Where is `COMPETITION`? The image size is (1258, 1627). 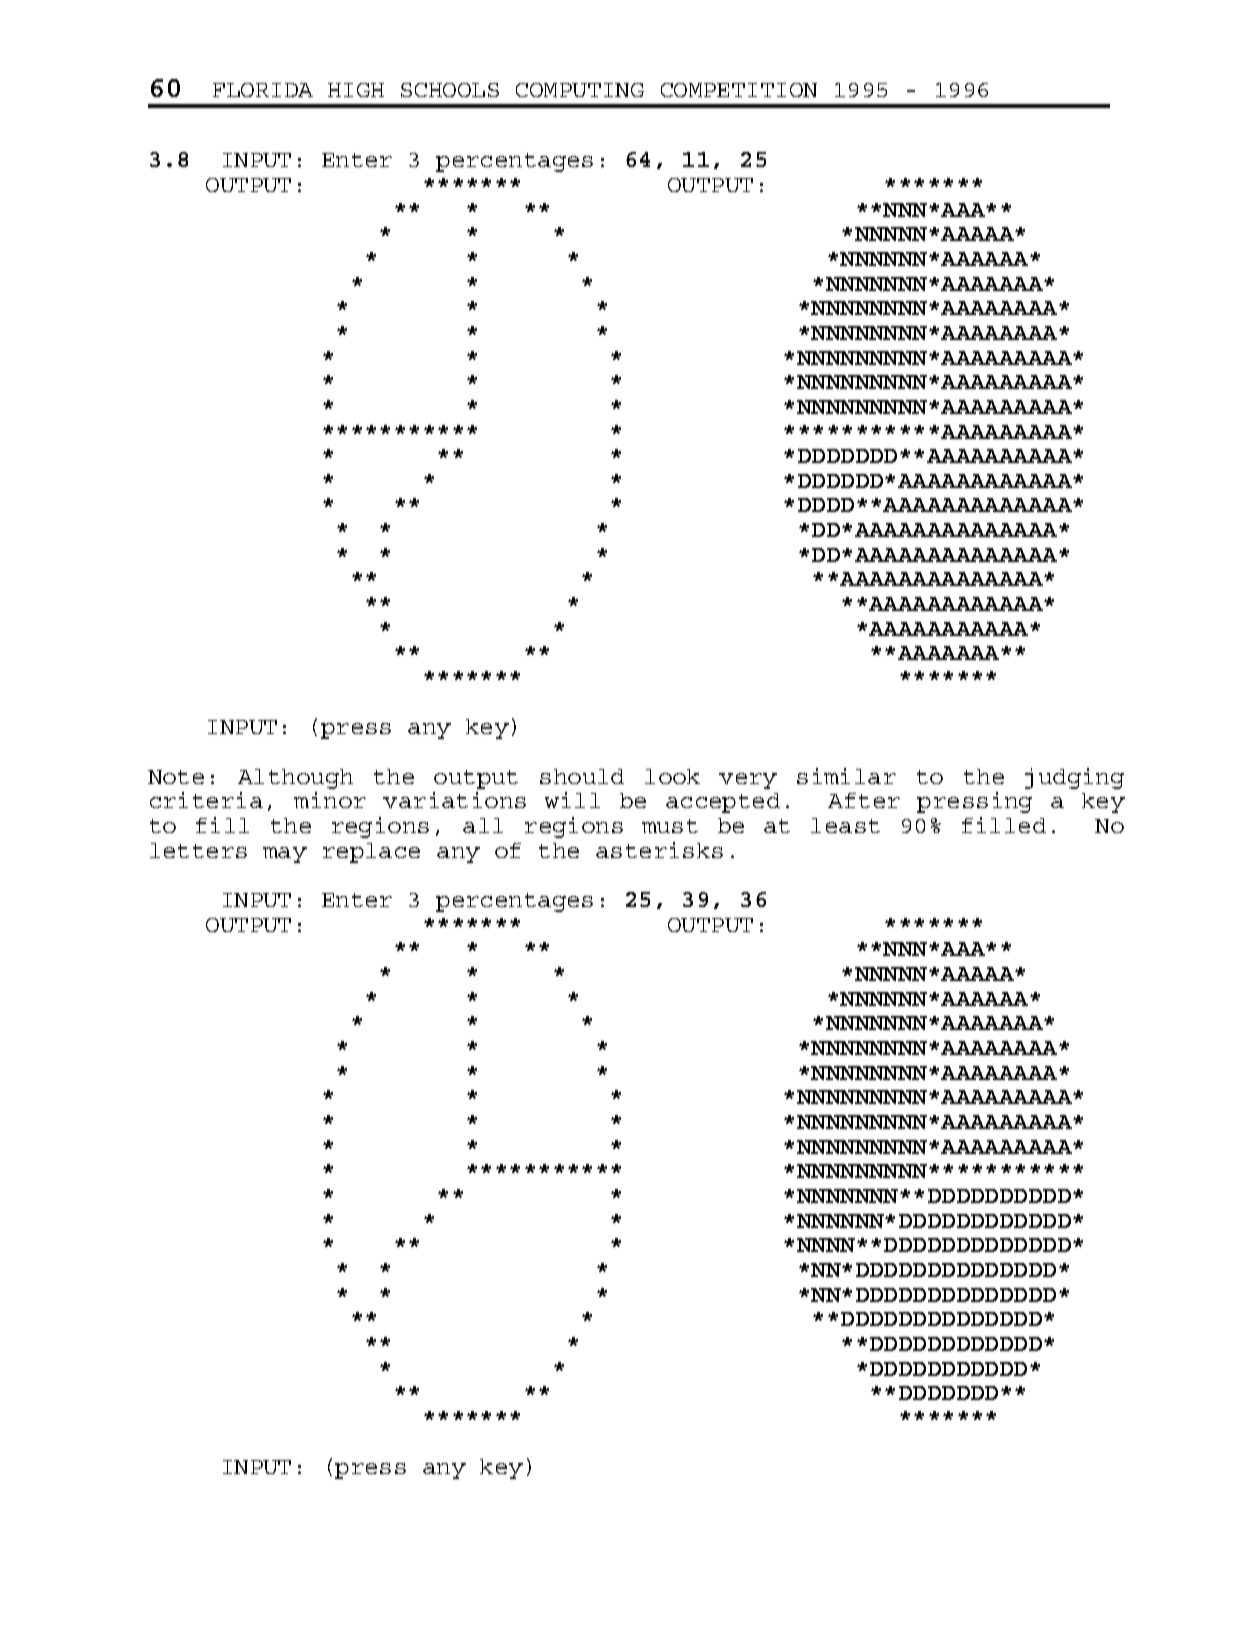
COMPETITION is located at coordinates (739, 90).
